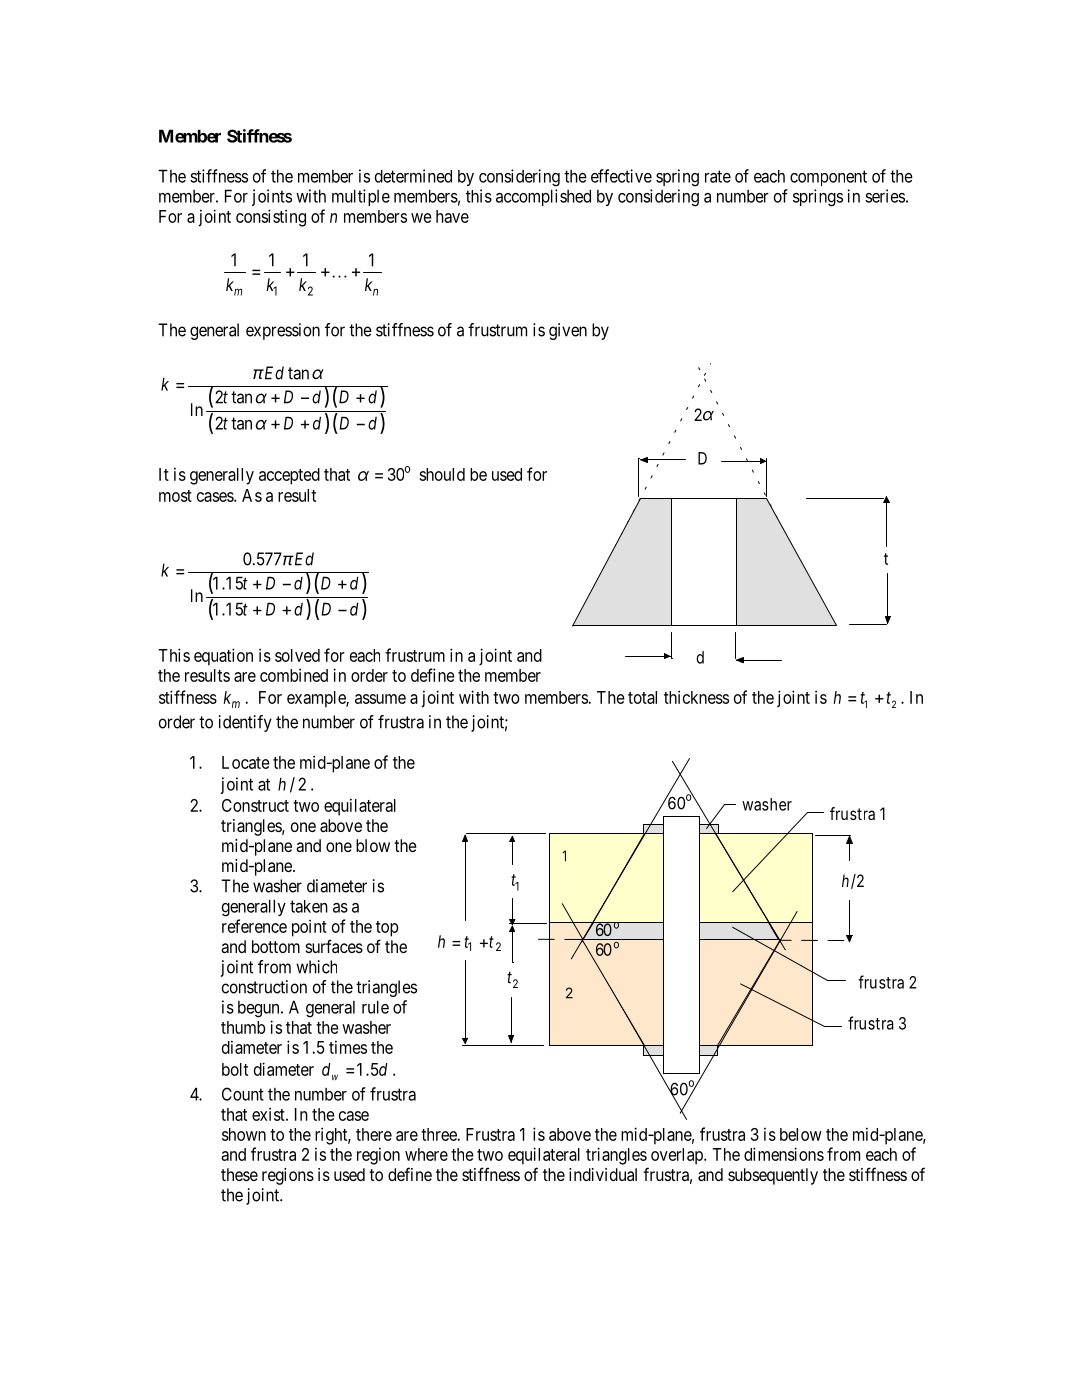 This image has height=1390, width=1074. What do you see at coordinates (442, 474) in the image?
I see `should` at bounding box center [442, 474].
